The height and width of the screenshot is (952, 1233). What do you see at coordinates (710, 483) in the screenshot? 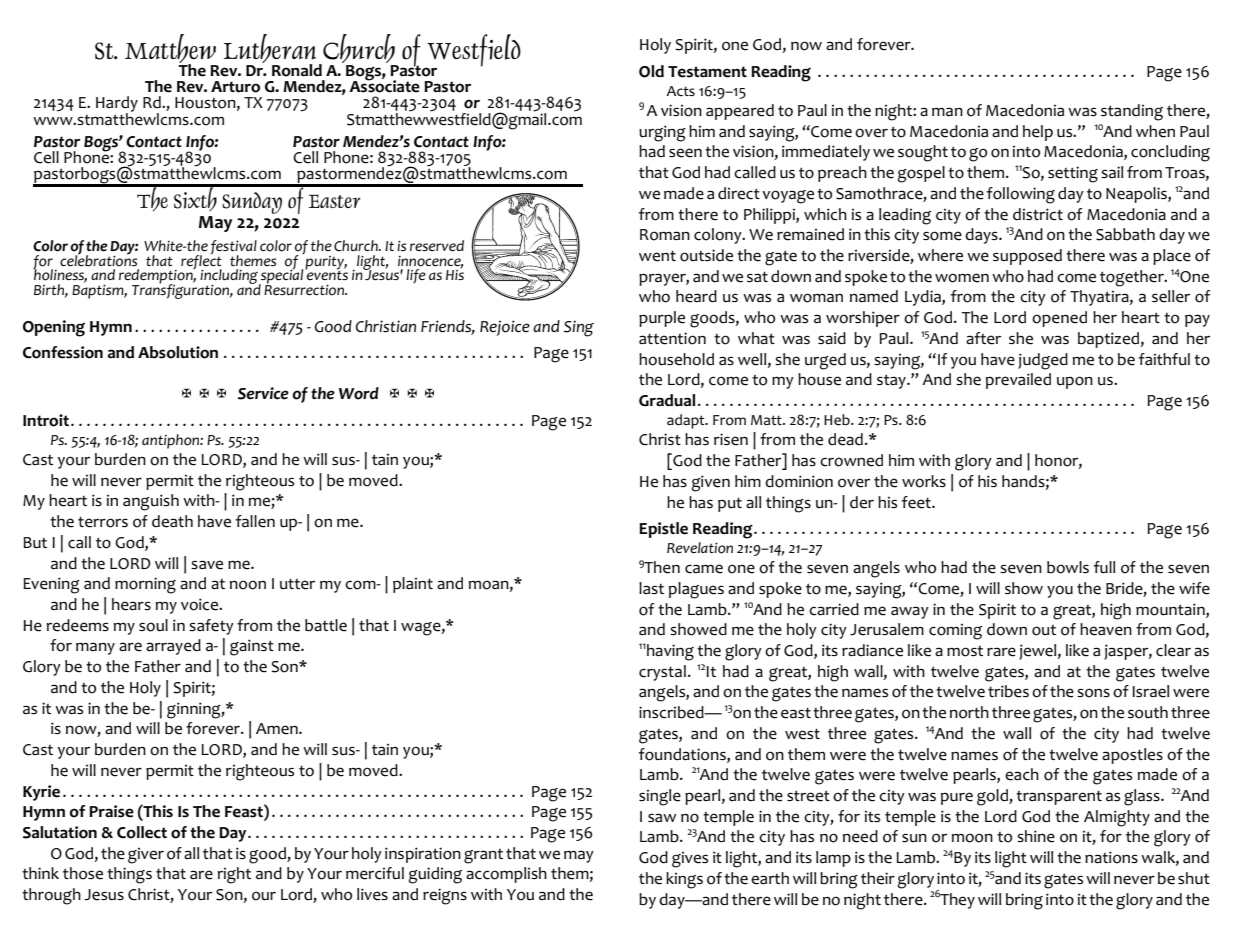
I see `given` at bounding box center [710, 483].
